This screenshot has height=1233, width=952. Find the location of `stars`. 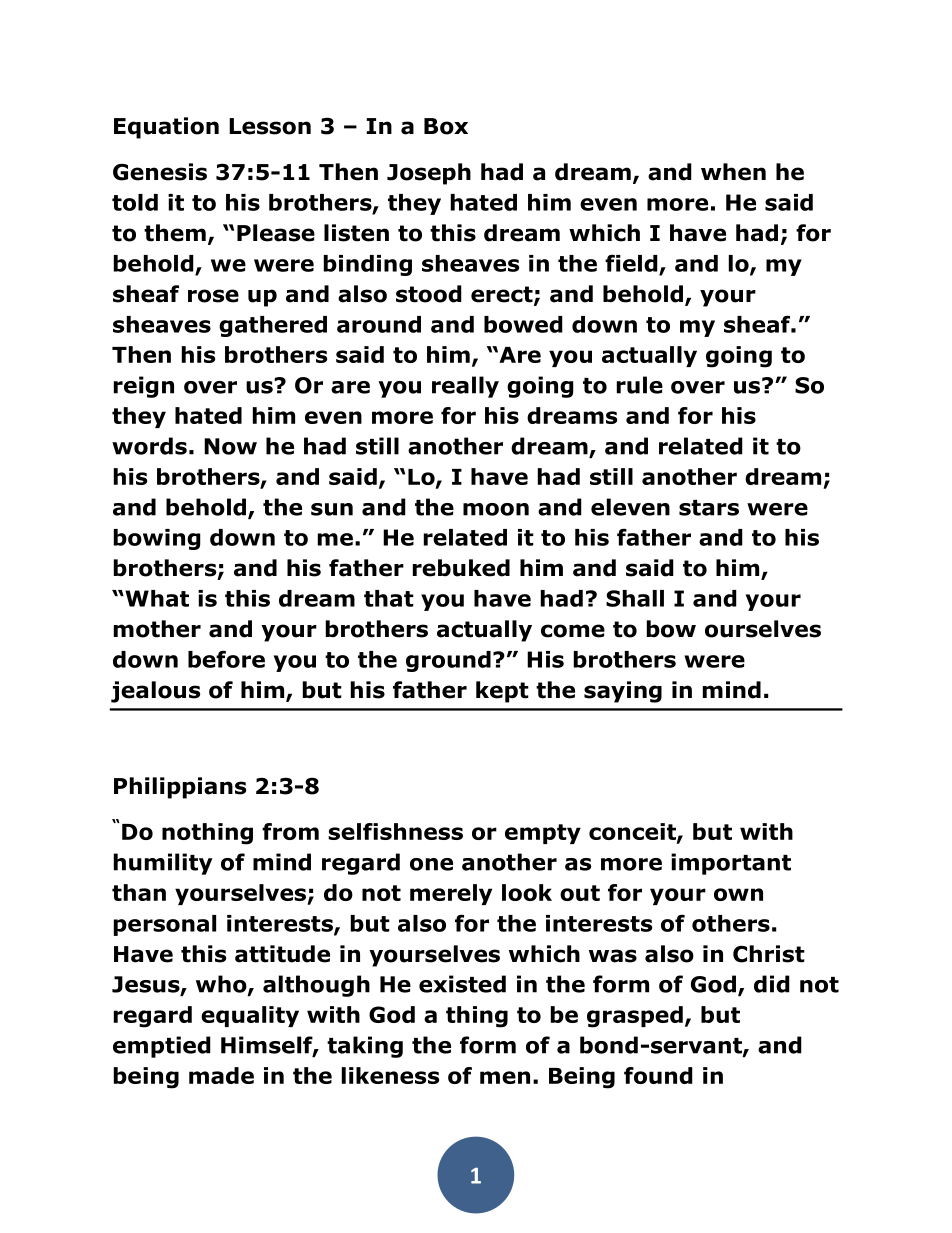

stars is located at coordinates (709, 508).
